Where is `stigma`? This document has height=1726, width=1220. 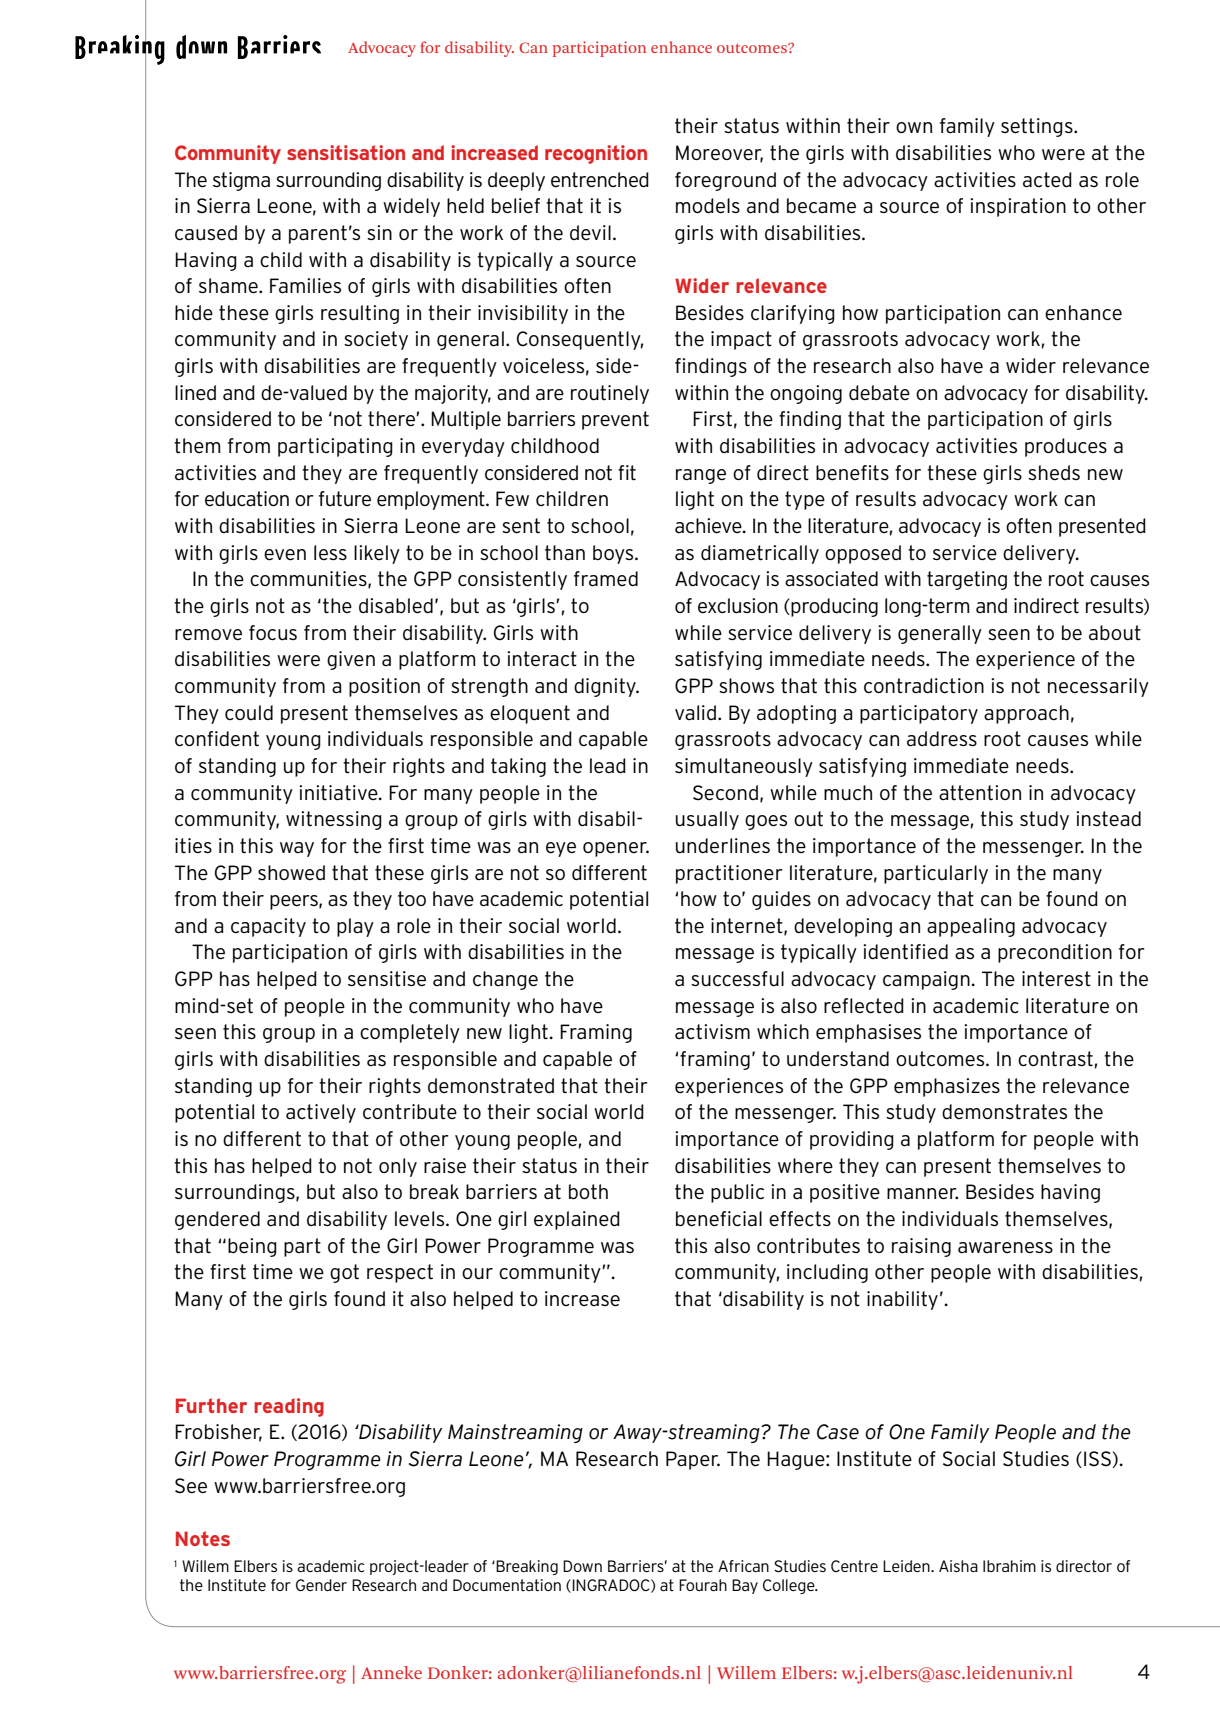
stigma is located at coordinates (241, 181).
